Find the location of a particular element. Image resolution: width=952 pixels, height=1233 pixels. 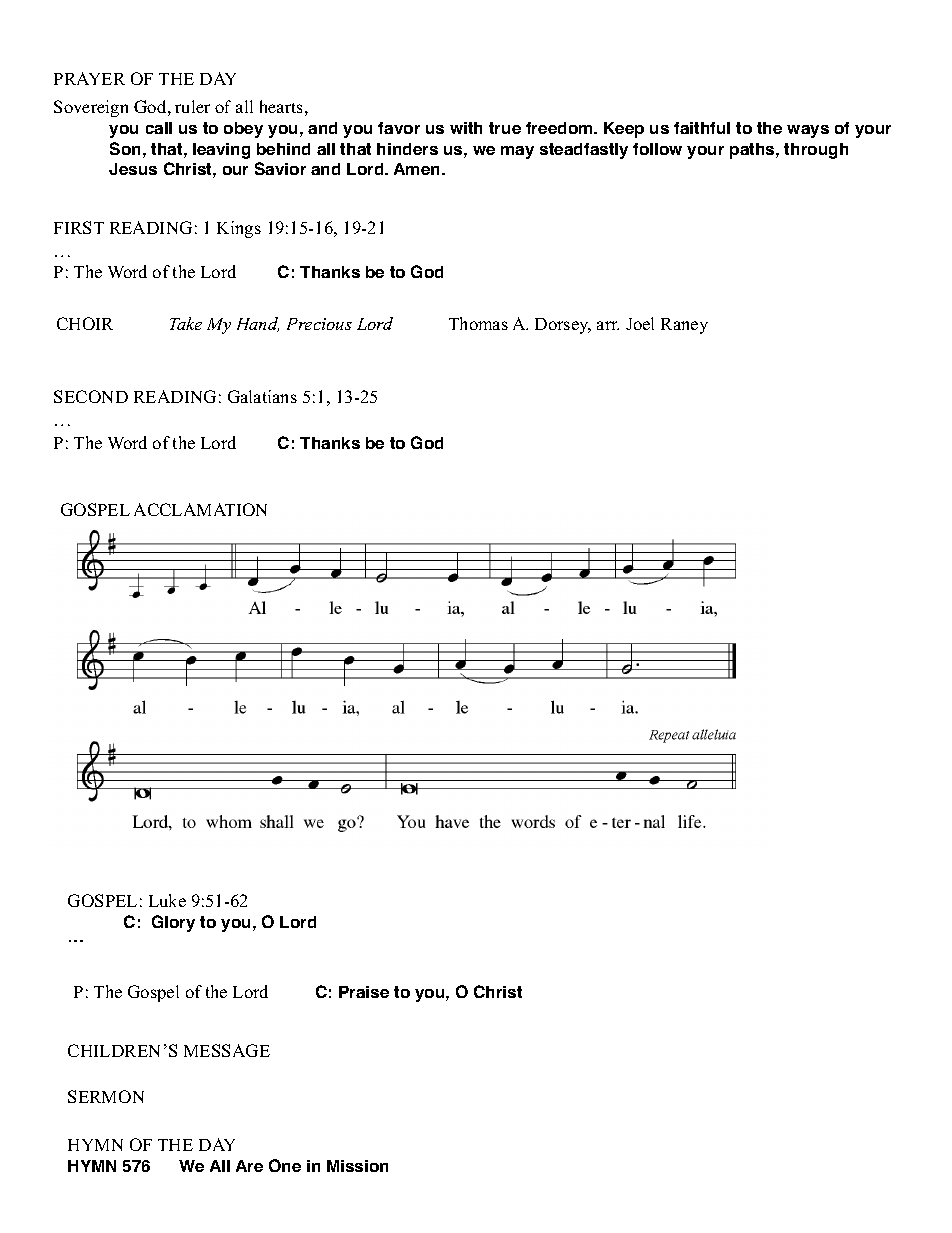

ACCLAMATION is located at coordinates (200, 509).
